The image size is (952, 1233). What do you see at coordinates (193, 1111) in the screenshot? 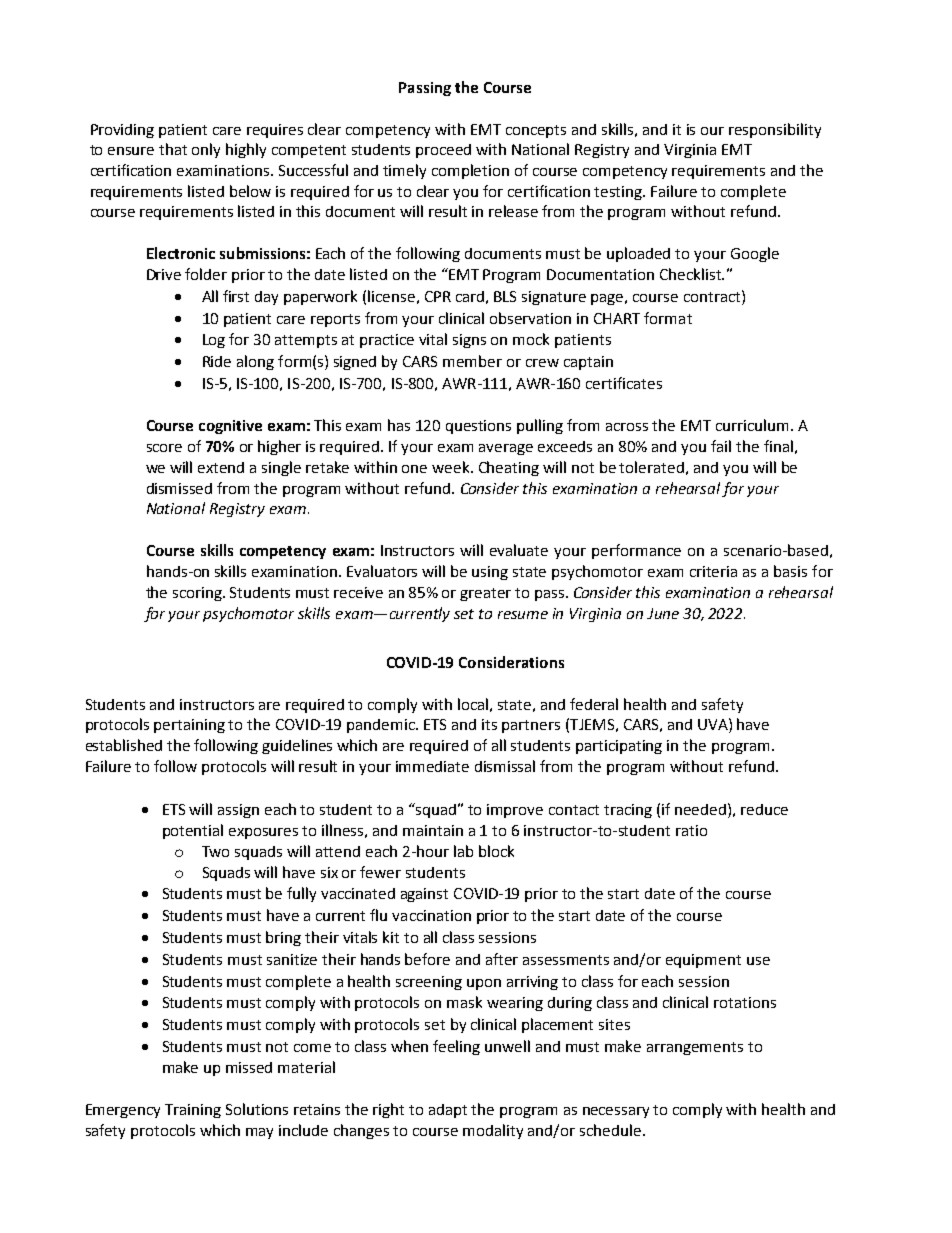
I see `Training` at bounding box center [193, 1111].
